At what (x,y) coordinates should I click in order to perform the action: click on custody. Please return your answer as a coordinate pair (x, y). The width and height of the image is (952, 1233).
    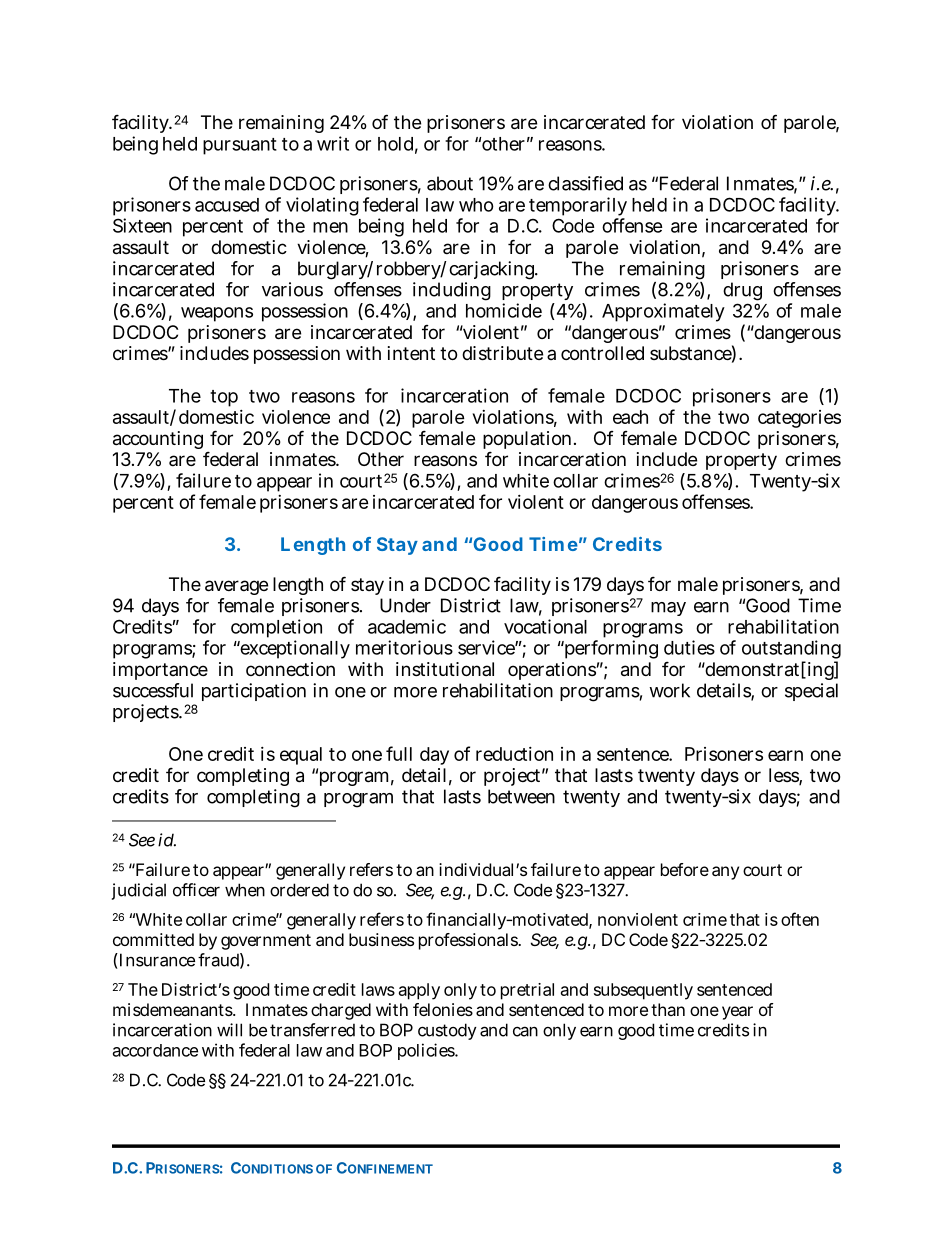
    Looking at the image, I should click on (447, 1031).
